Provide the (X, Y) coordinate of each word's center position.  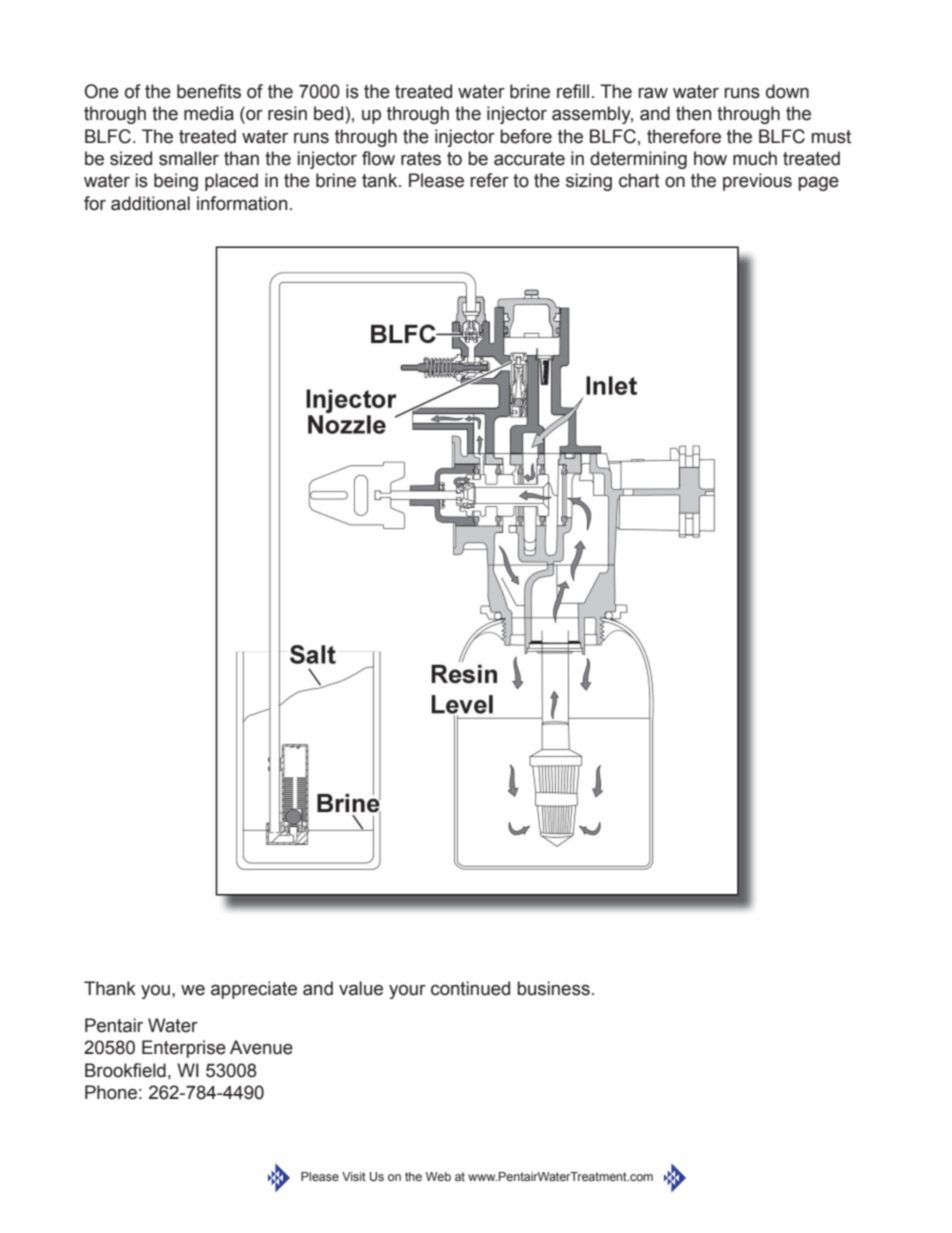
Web (438, 1176)
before (526, 136)
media (209, 113)
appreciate (254, 990)
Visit (354, 1176)
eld (154, 1070)
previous (757, 182)
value (361, 988)
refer (489, 180)
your (407, 992)
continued (470, 988)
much (755, 158)
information (242, 203)
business (553, 988)
